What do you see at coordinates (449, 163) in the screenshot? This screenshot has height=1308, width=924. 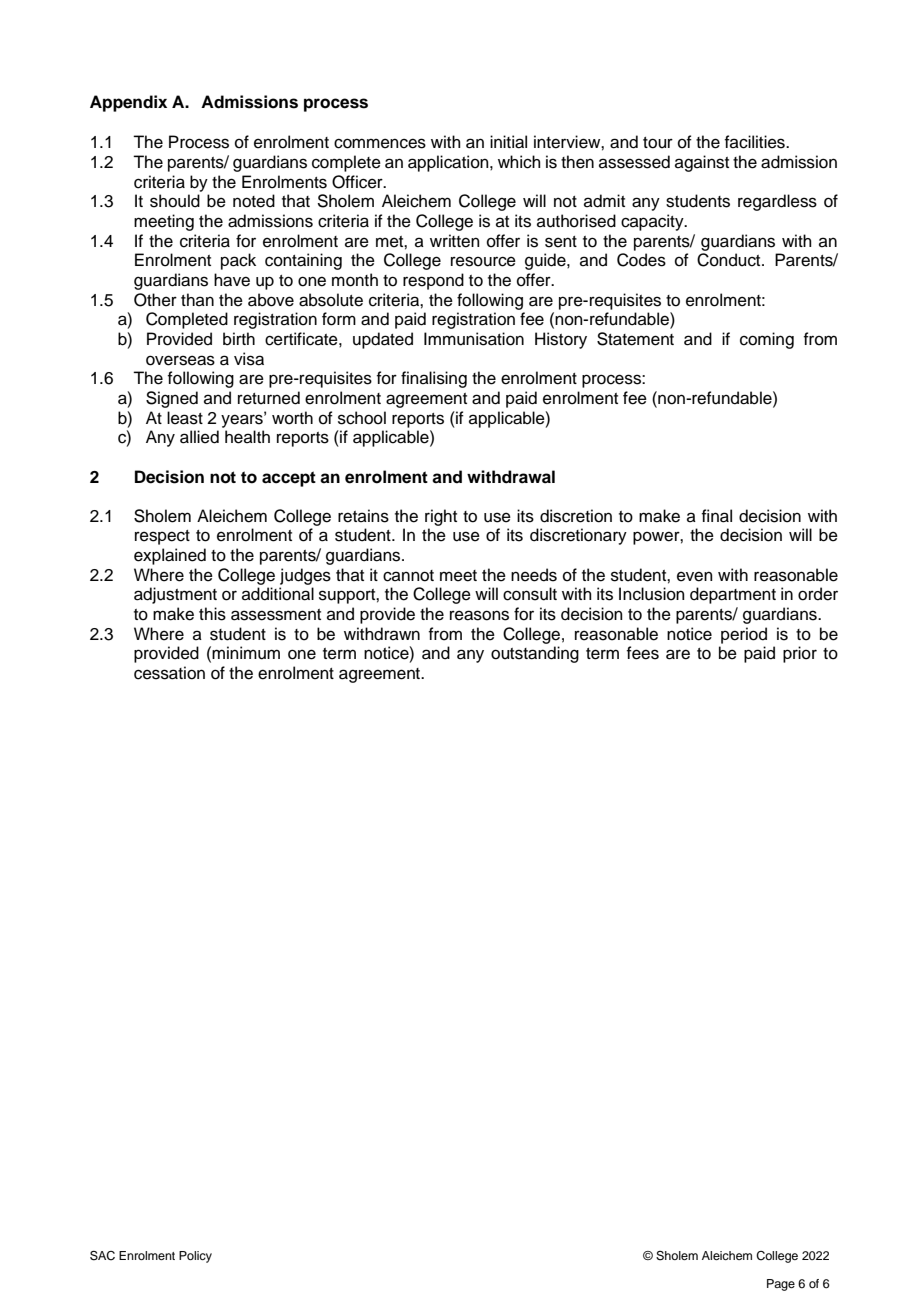 I see `application` at bounding box center [449, 163].
